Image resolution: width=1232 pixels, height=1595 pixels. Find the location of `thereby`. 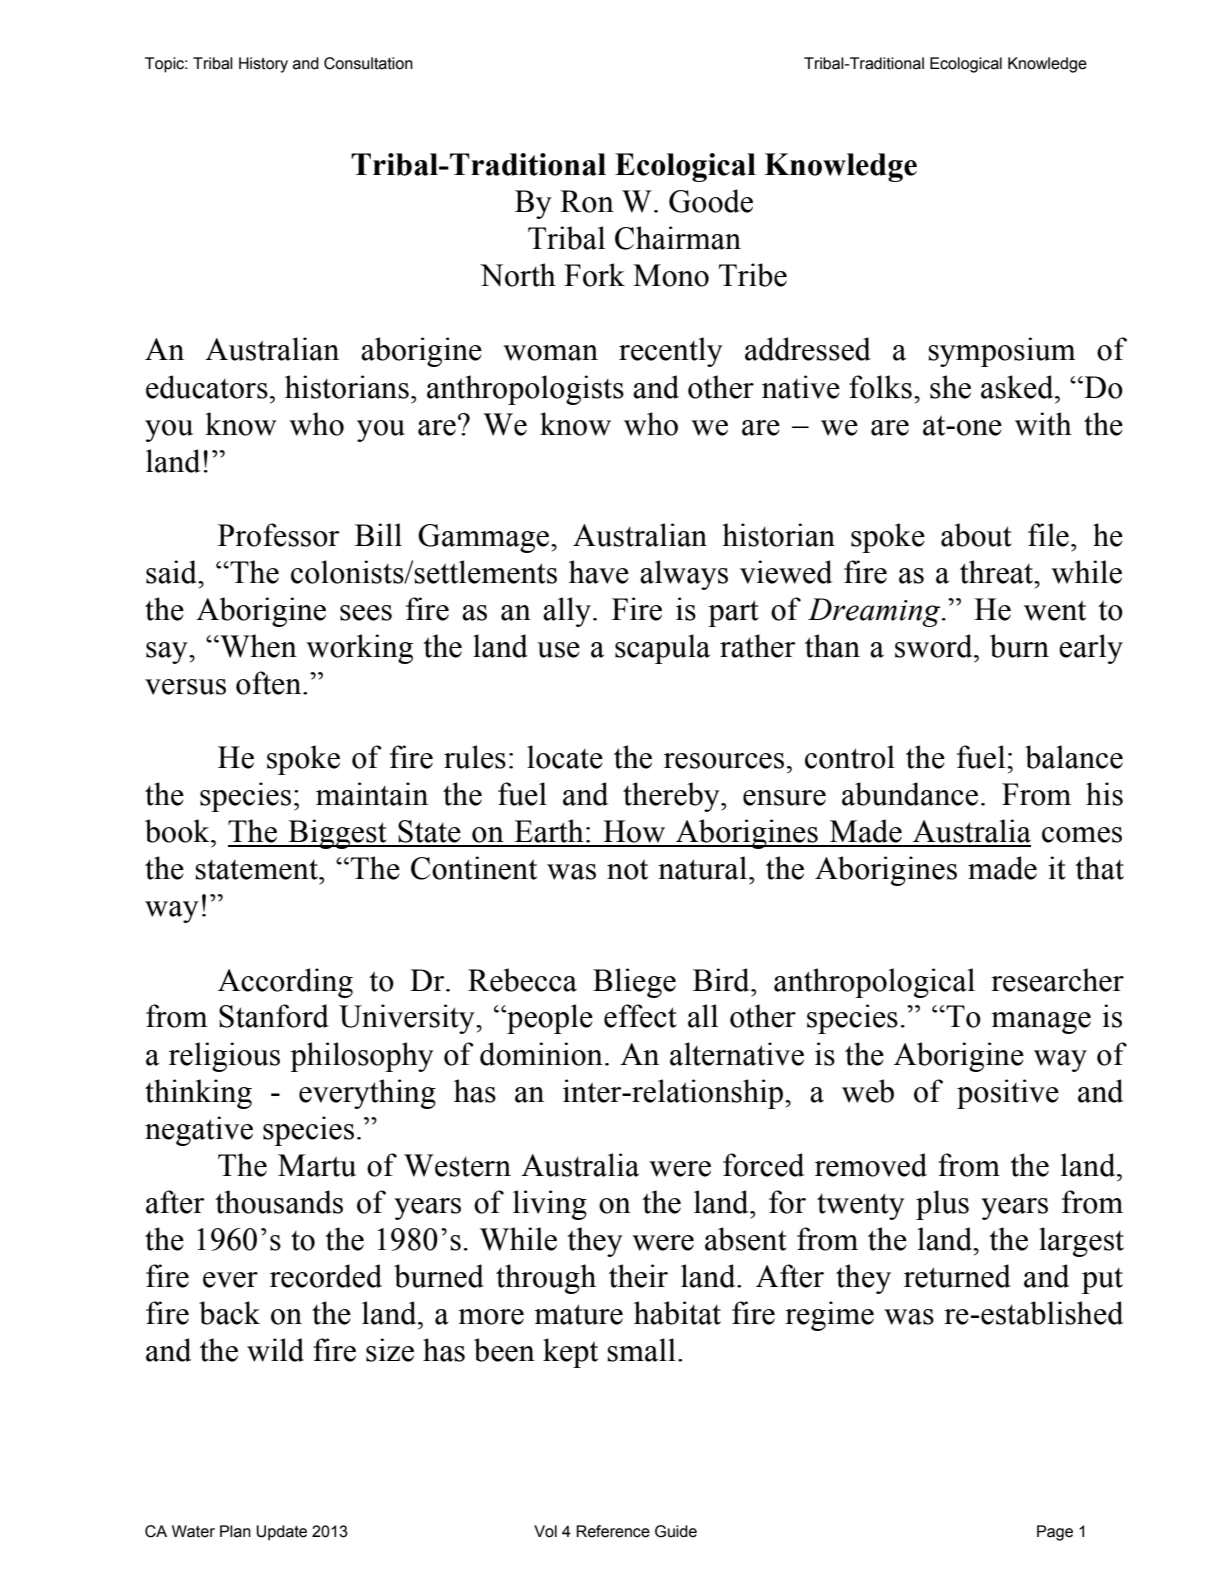

thereby is located at coordinates (672, 797).
